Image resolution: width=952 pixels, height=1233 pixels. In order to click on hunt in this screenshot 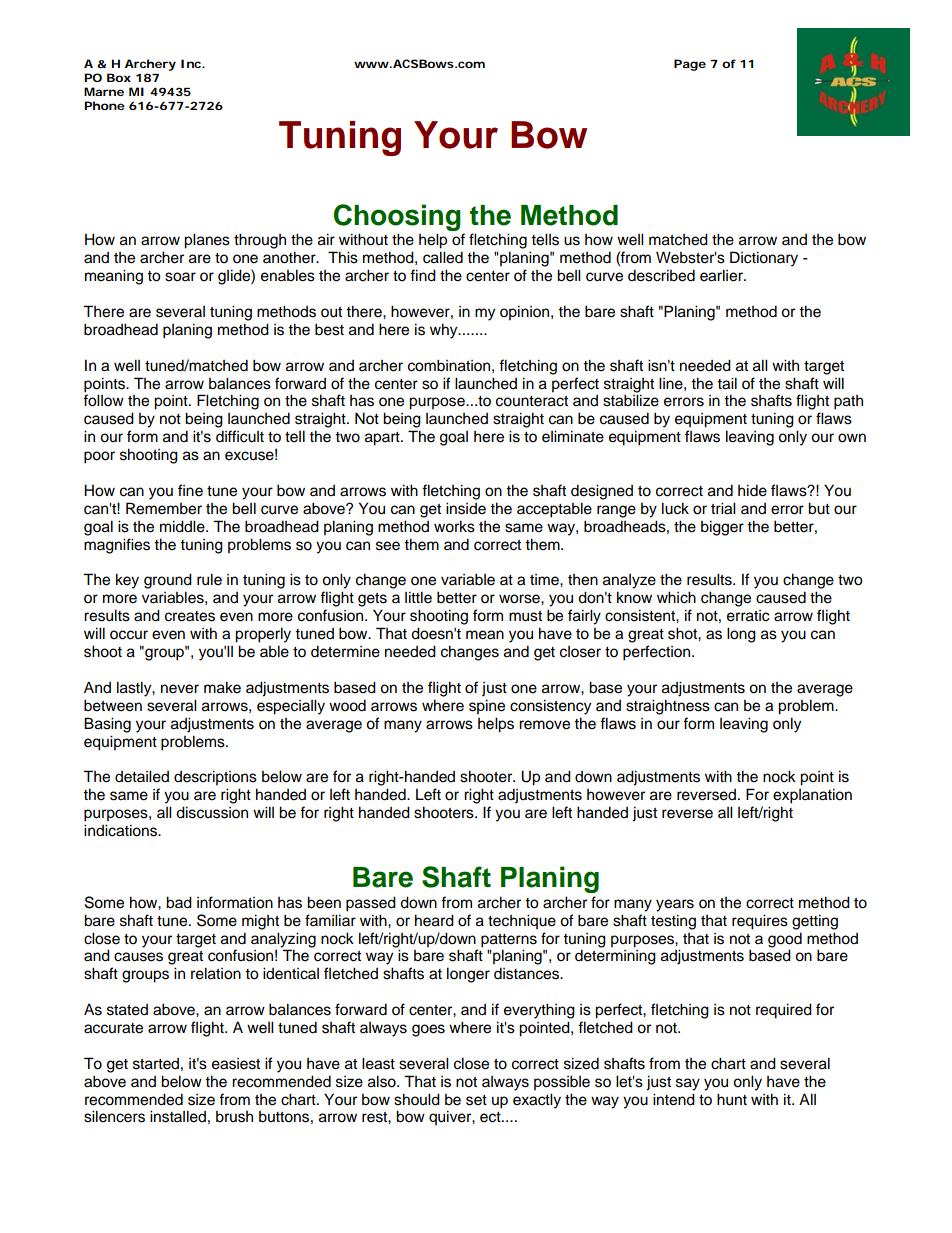, I will do `click(732, 1099)`.
